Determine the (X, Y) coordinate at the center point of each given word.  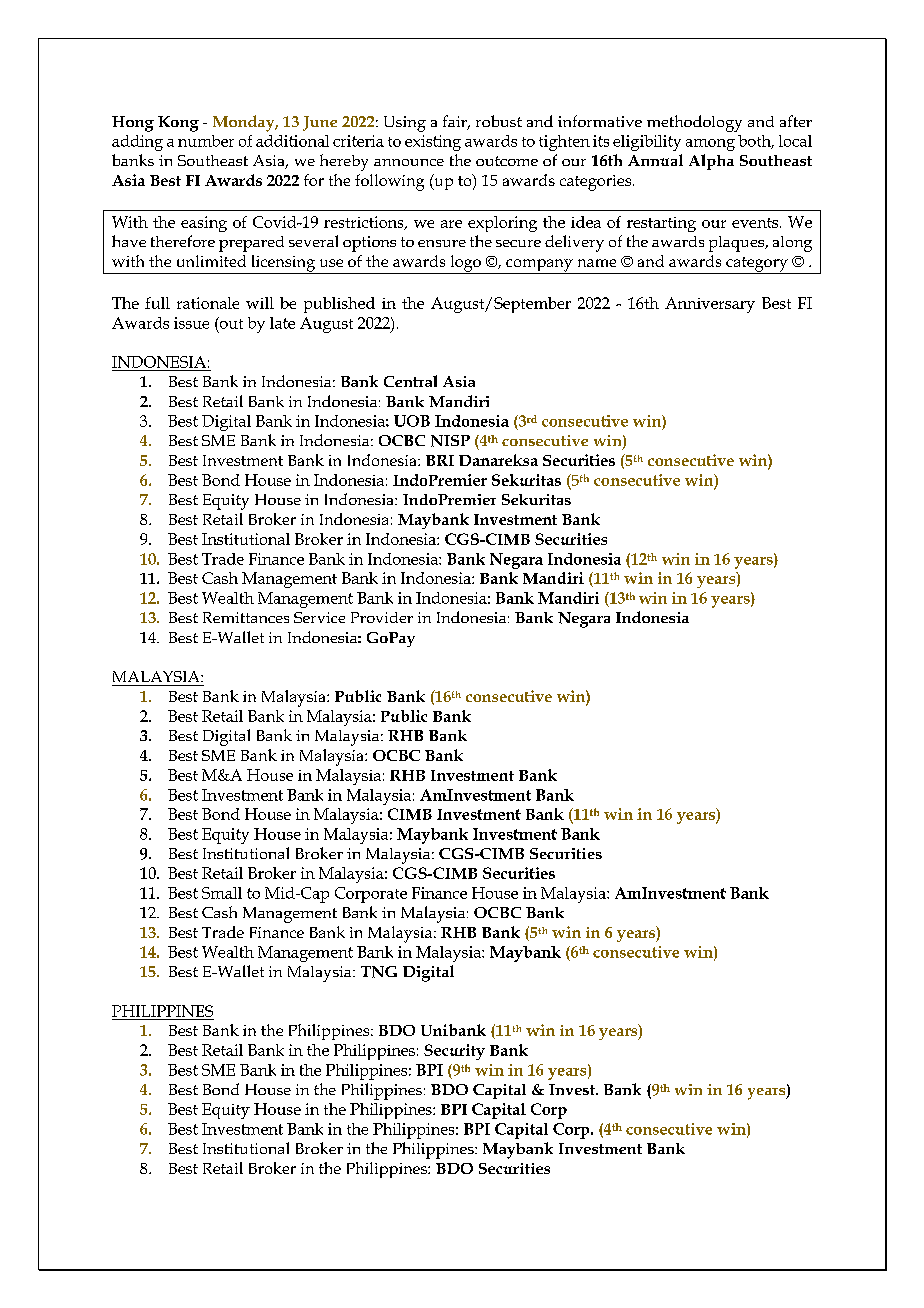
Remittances (246, 617)
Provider (382, 617)
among (710, 145)
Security (454, 1052)
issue (191, 323)
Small (222, 893)
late (282, 323)
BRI (440, 460)
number (206, 141)
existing (433, 143)
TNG (379, 972)
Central (410, 381)
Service (319, 617)
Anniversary (710, 305)
